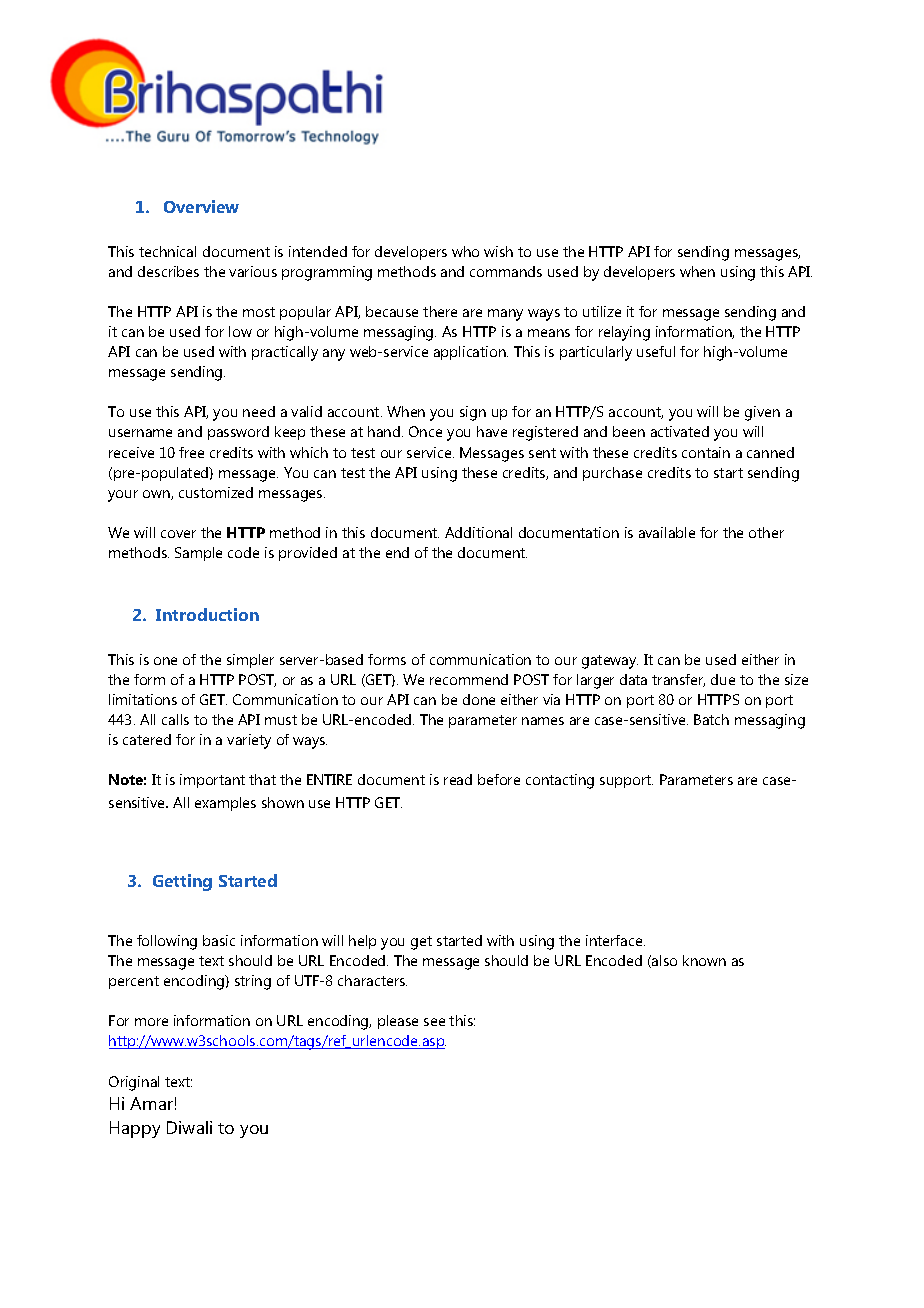  What do you see at coordinates (201, 206) in the document?
I see `Overview` at bounding box center [201, 206].
